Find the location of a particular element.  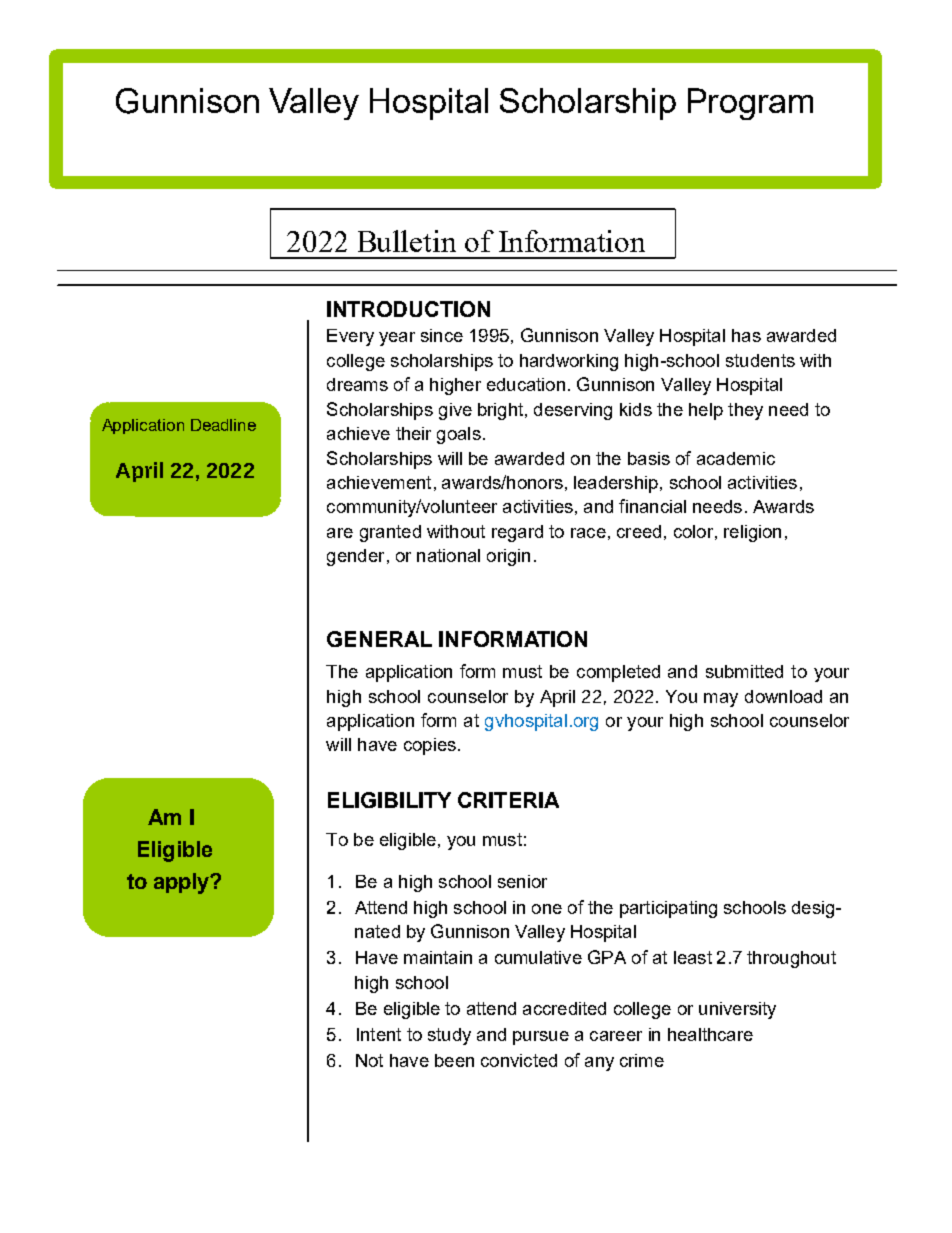

Not is located at coordinates (369, 1060).
